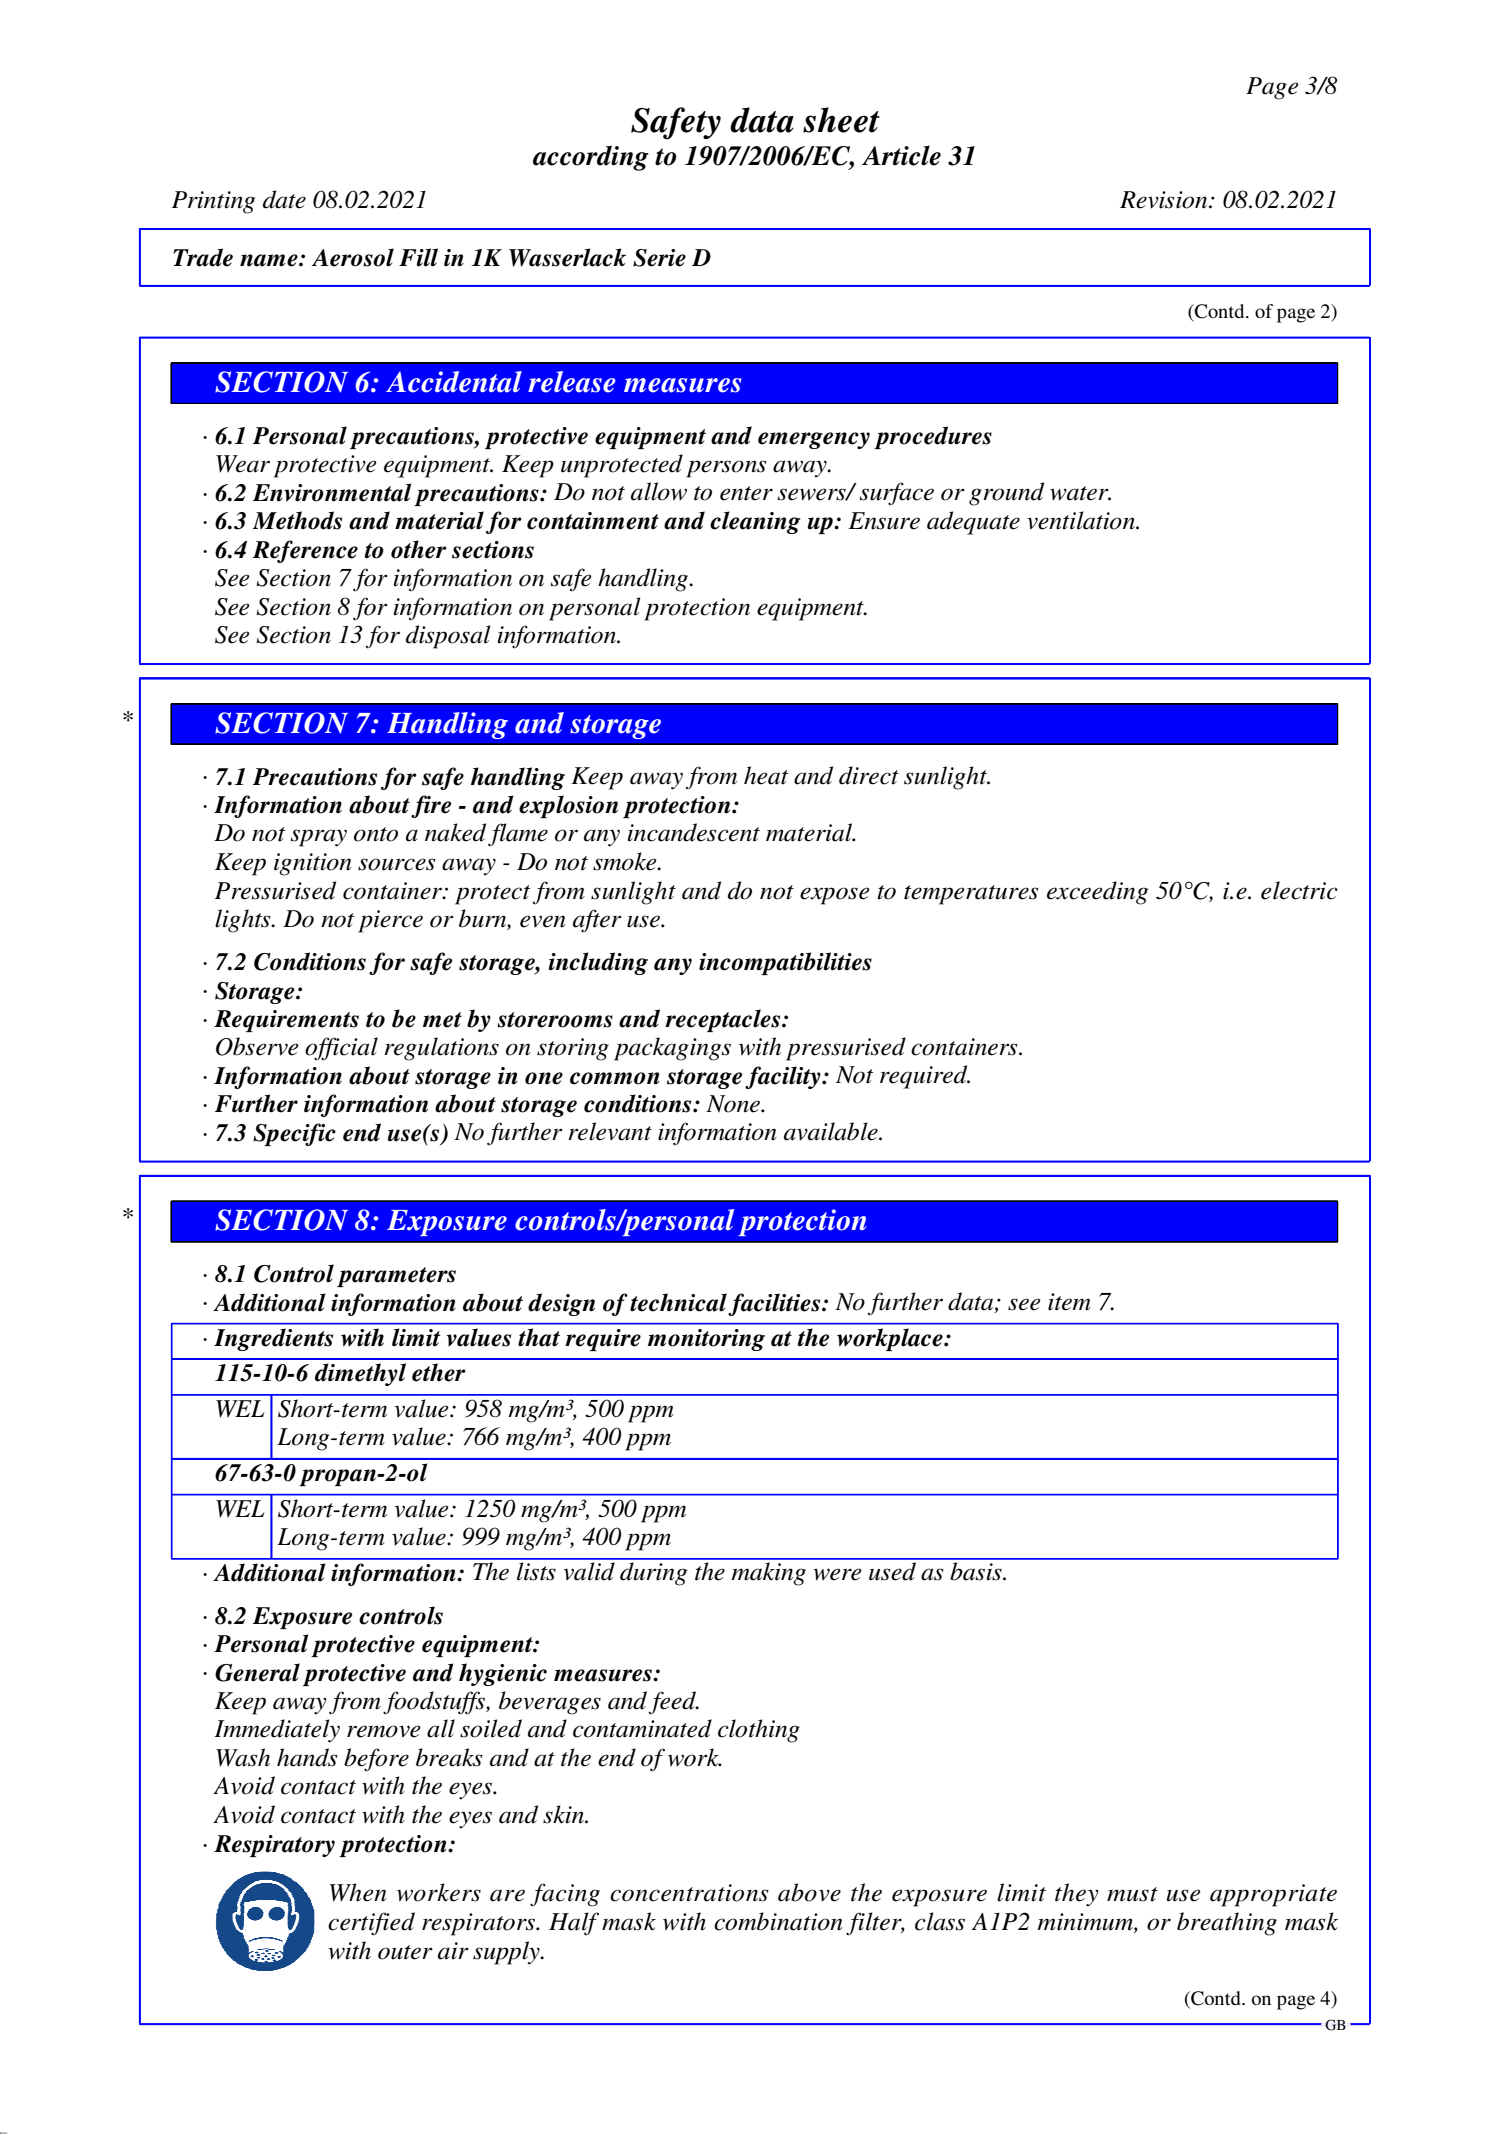 This image has width=1509, height=2135. I want to click on combination, so click(778, 1921).
